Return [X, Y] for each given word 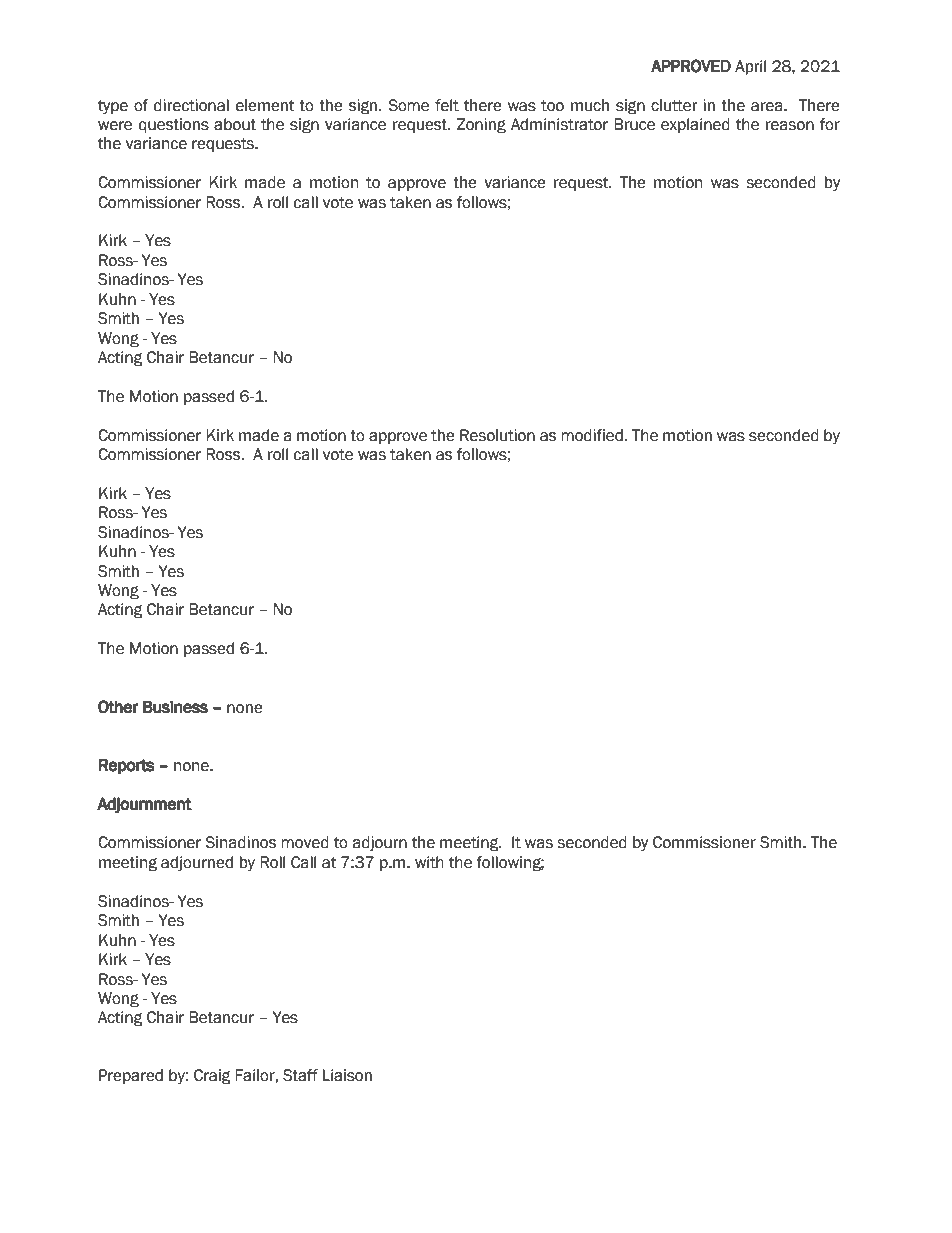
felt [447, 105]
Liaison [347, 1075]
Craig [212, 1077]
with [429, 862]
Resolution [497, 435]
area [768, 107]
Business [175, 707]
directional [191, 105]
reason [790, 126]
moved [305, 842]
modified [593, 435]
